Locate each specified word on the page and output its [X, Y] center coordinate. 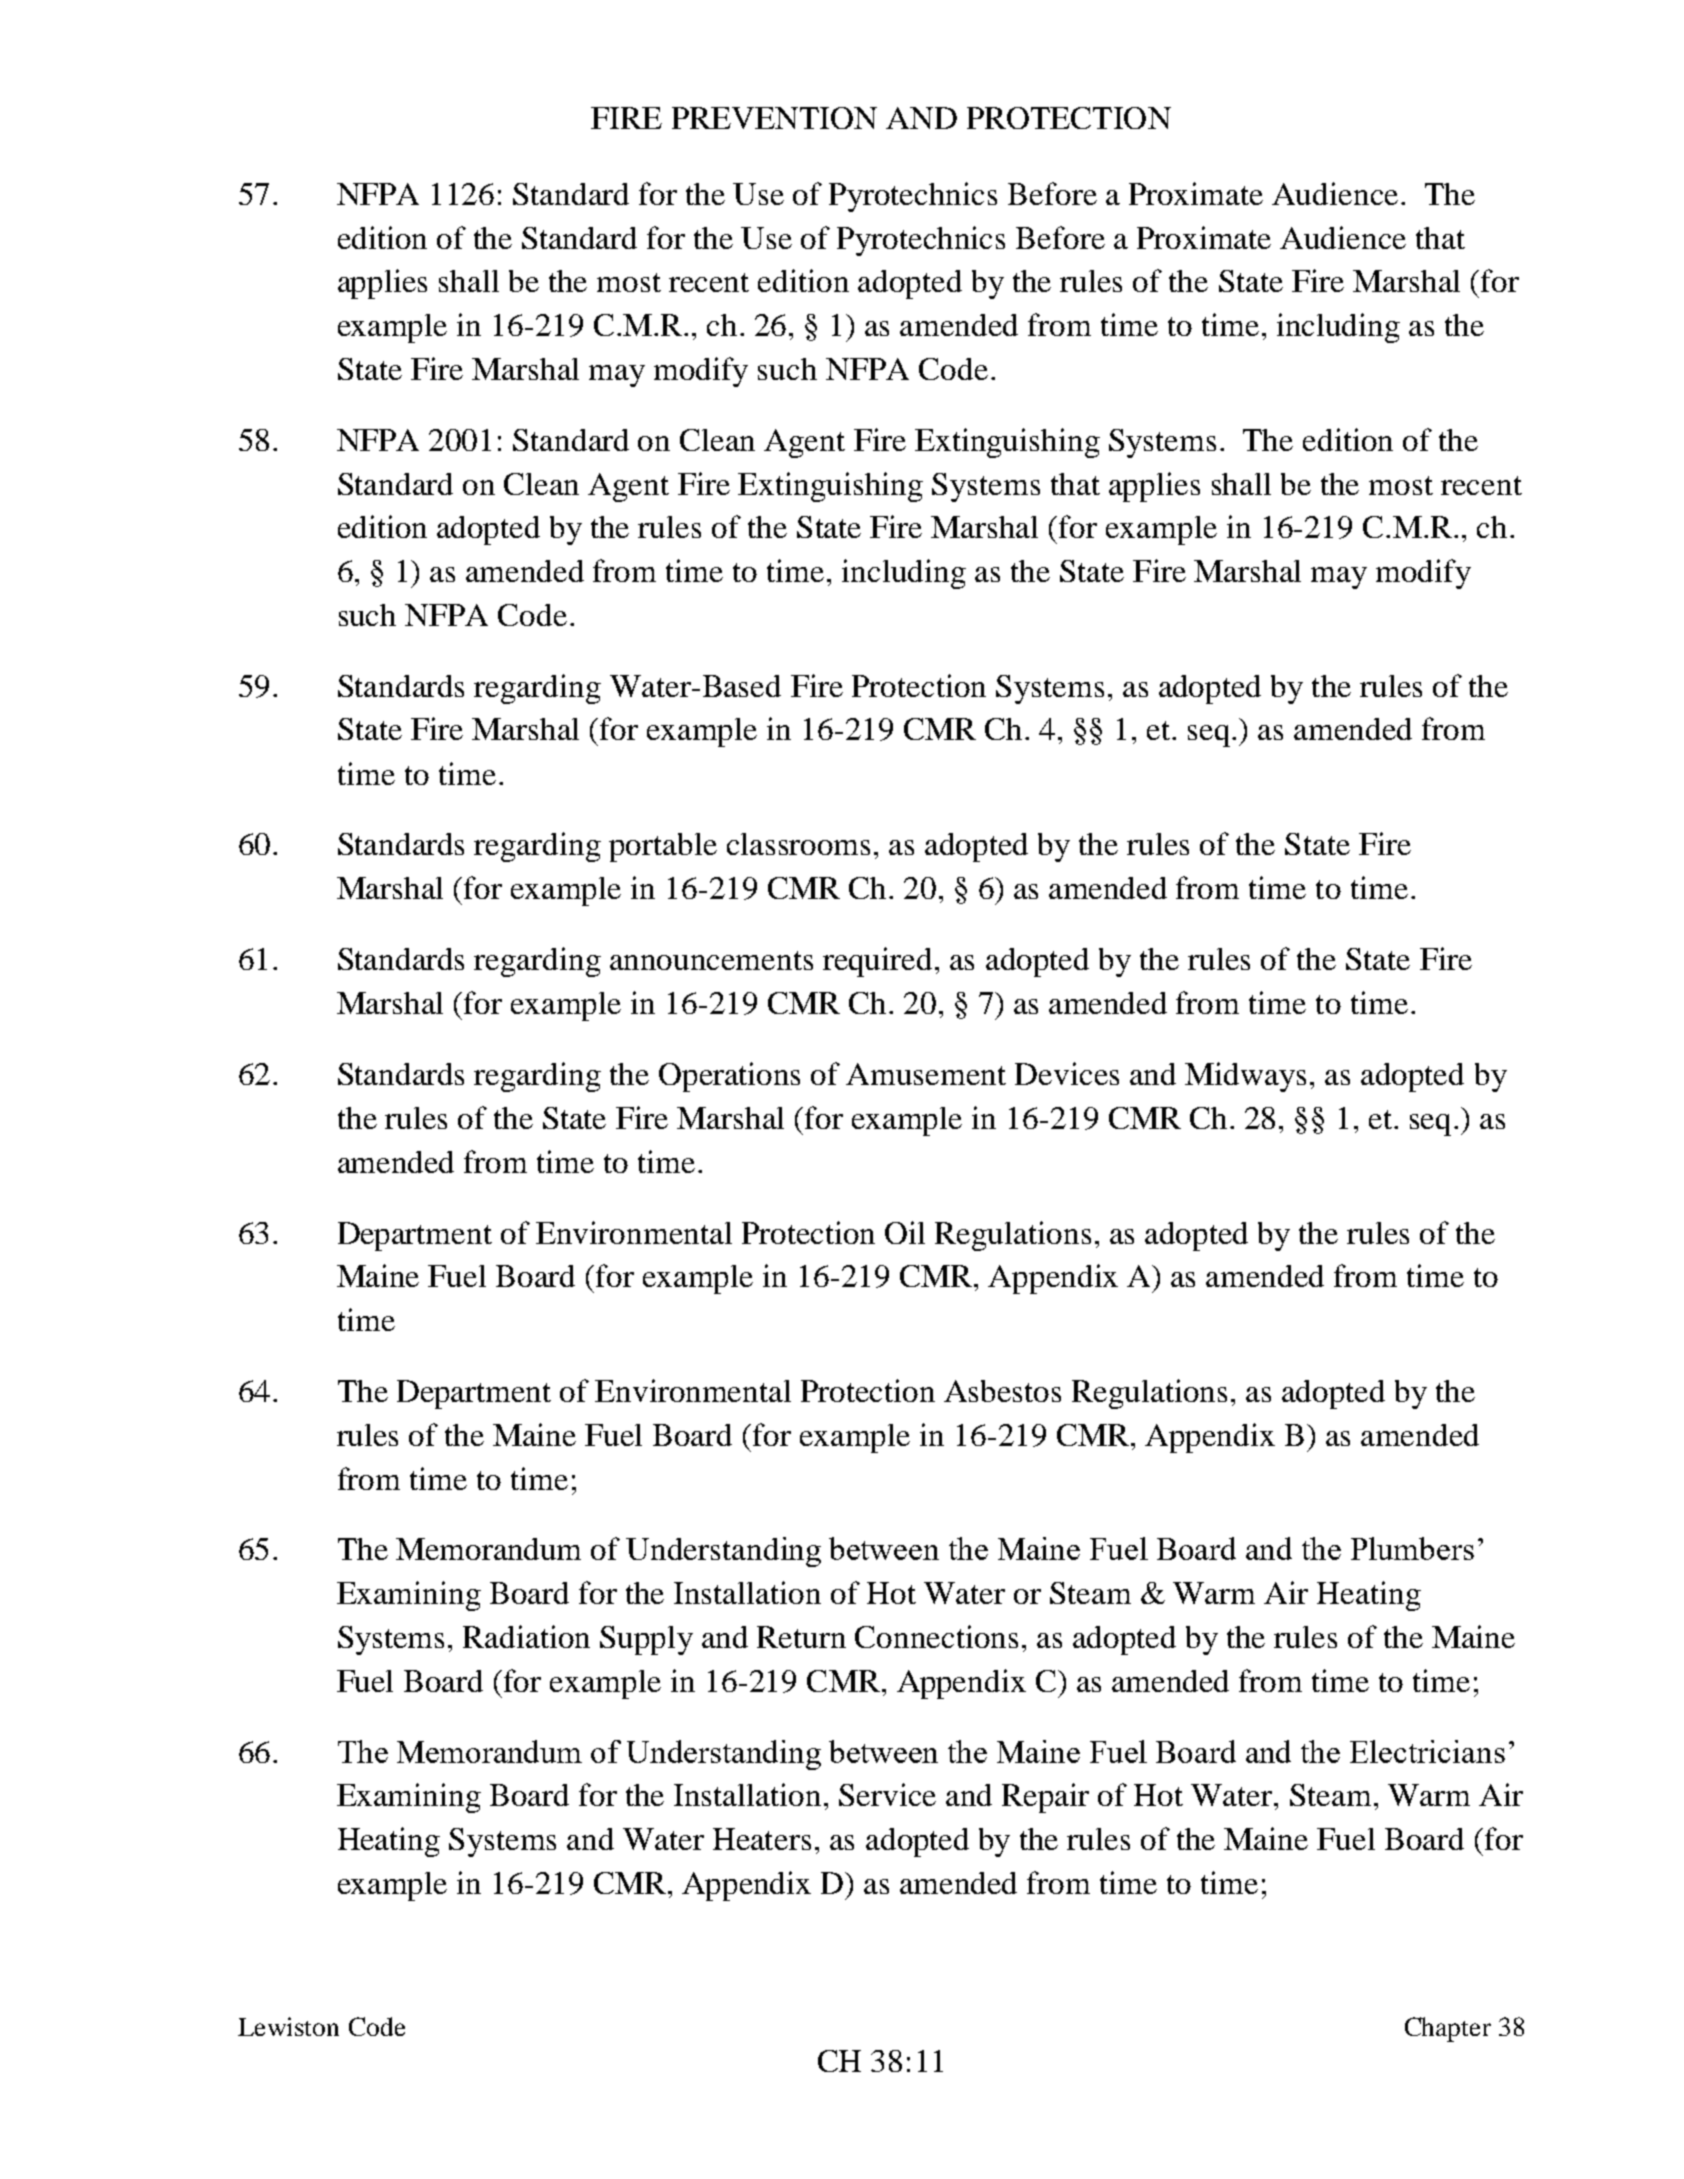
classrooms [798, 844]
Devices [1067, 1073]
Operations [729, 1077]
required [879, 962]
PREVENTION [774, 118]
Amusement [926, 1074]
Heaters [762, 1839]
